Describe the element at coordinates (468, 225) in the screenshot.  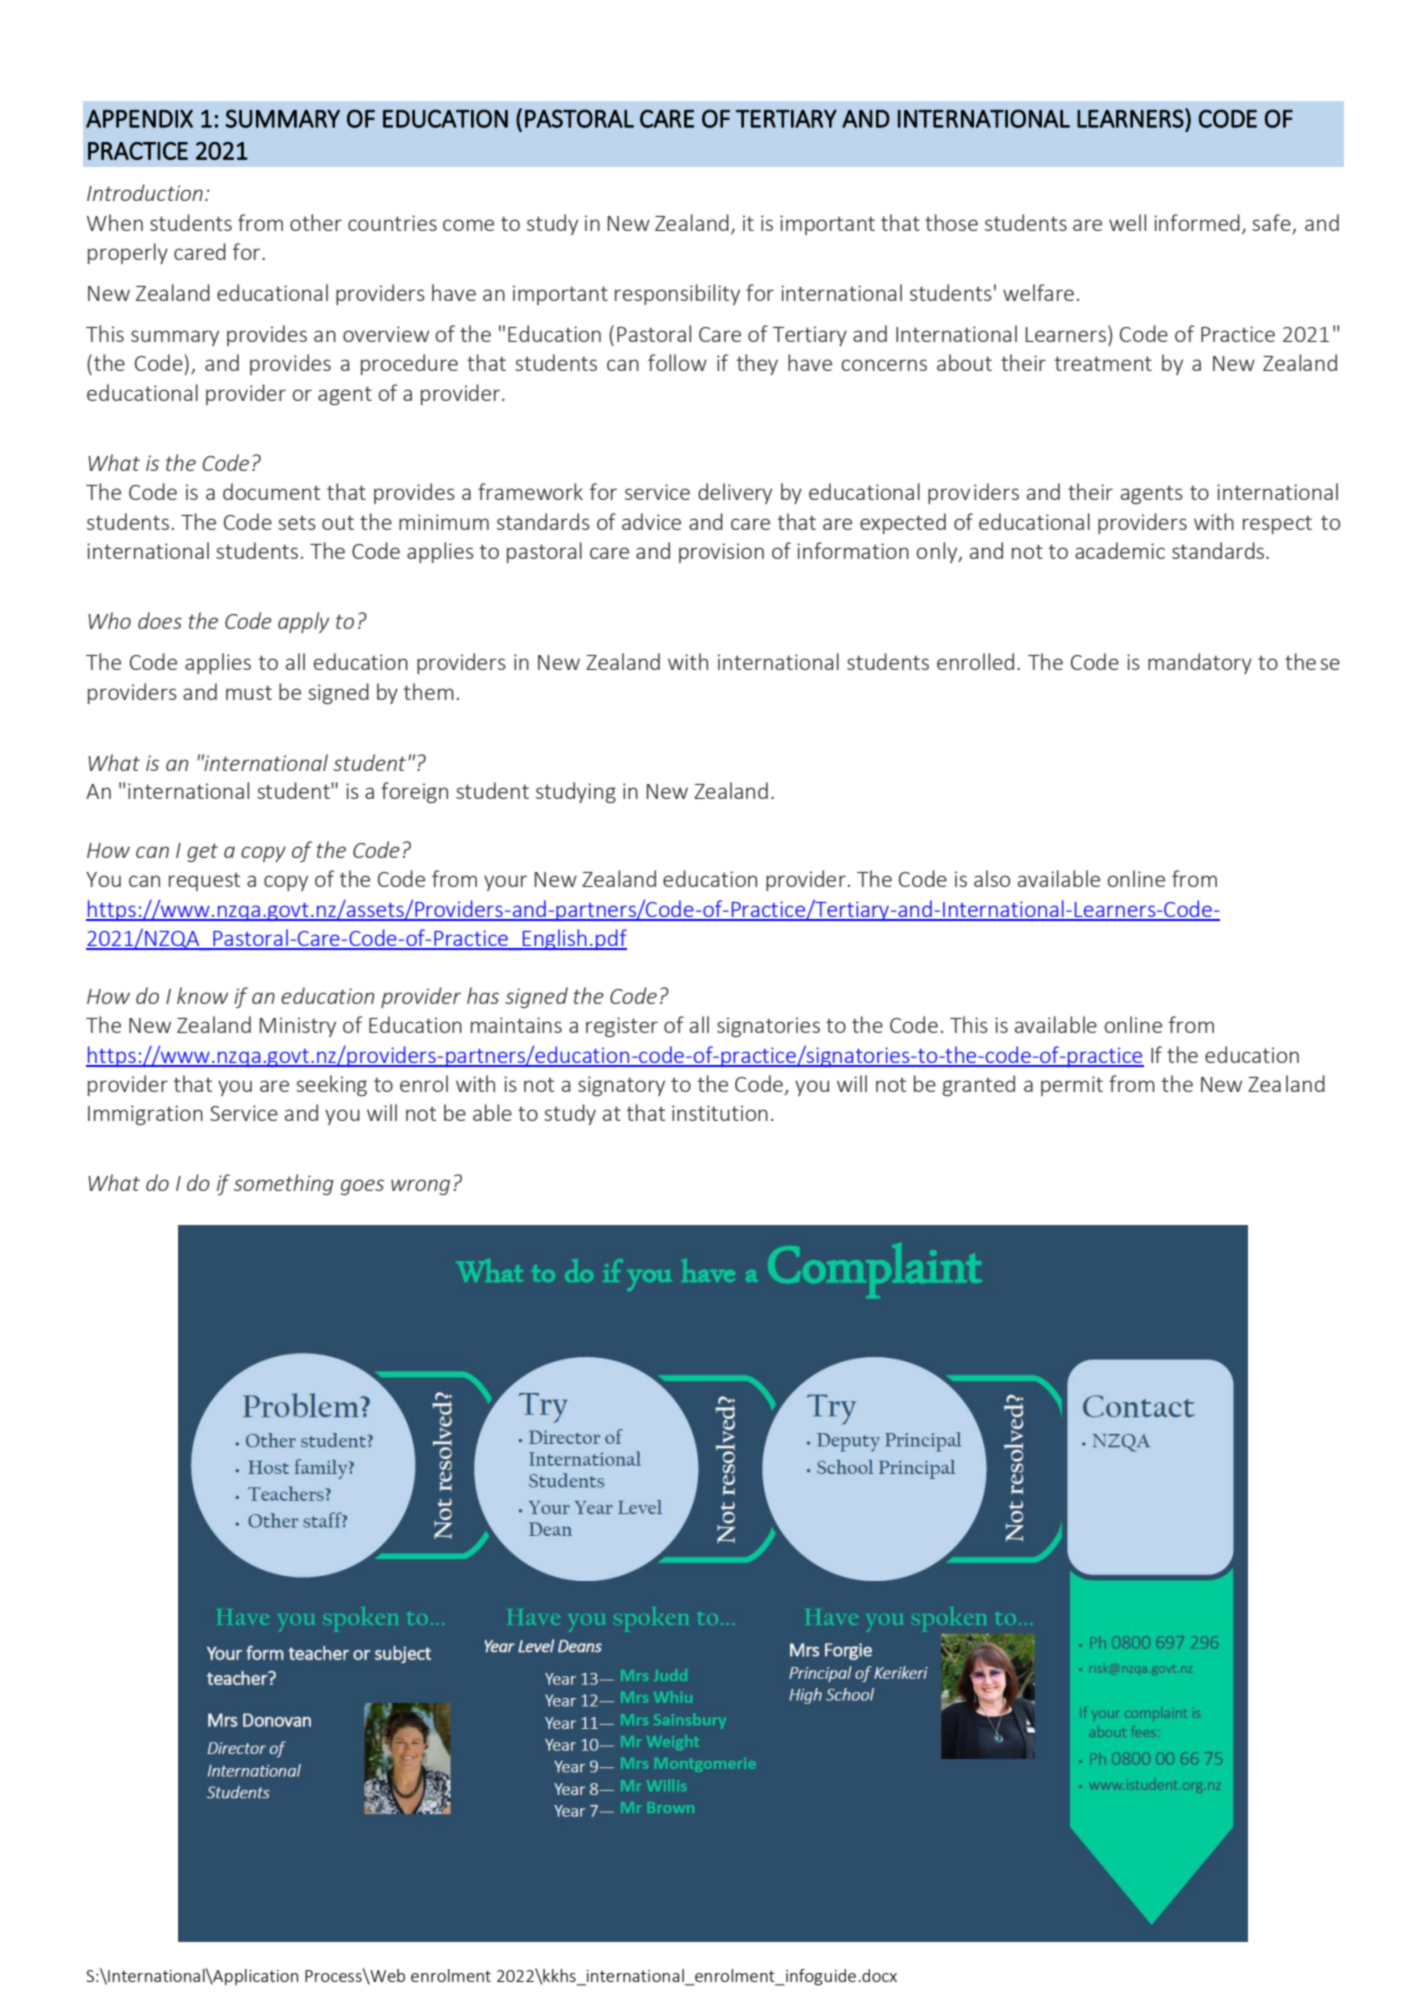
I see `come` at that location.
